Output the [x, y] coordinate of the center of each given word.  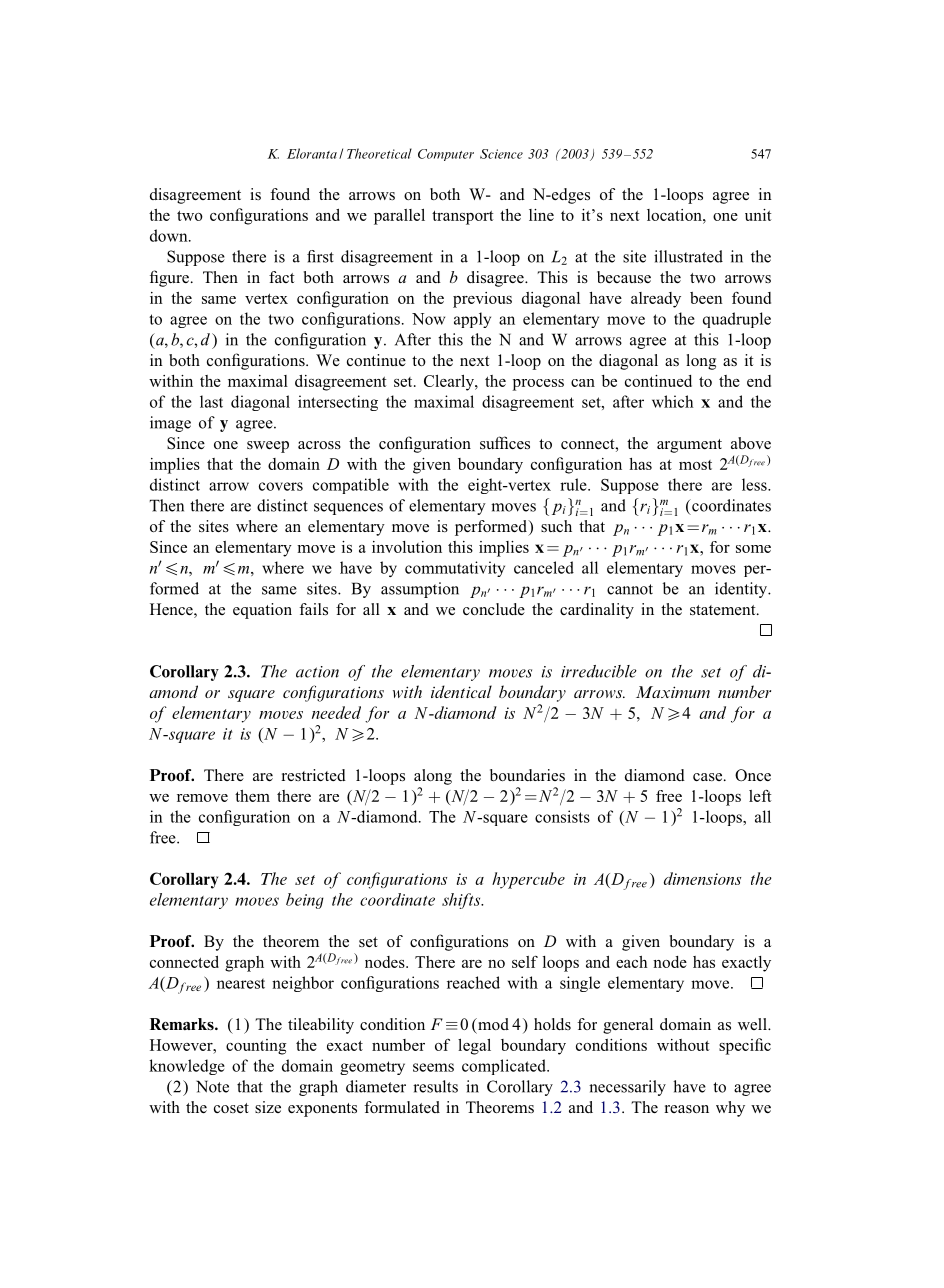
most [695, 465]
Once [753, 775]
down [170, 235]
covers [281, 486]
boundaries [527, 775]
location [675, 215]
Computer [446, 155]
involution [407, 547]
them [252, 796]
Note [212, 1086]
